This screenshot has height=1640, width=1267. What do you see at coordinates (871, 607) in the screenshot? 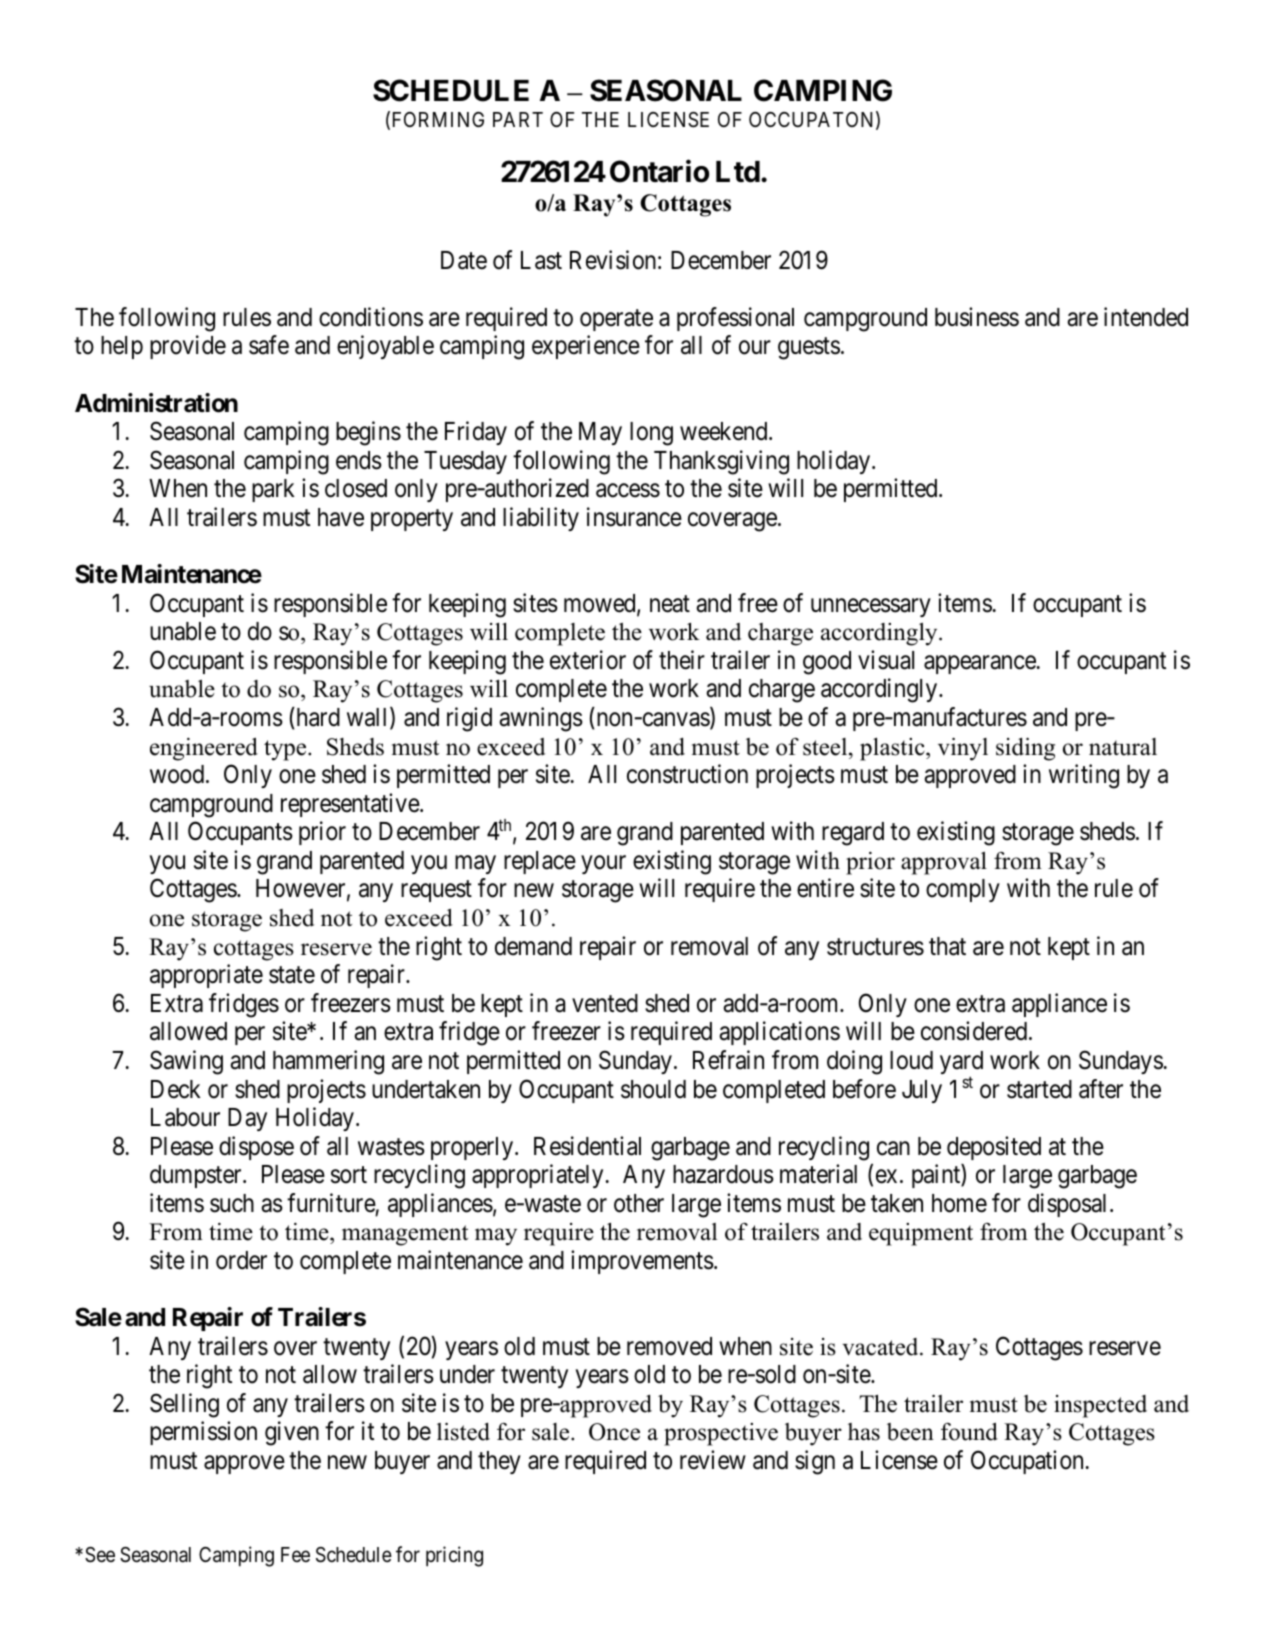
I see `unnecessary` at bounding box center [871, 607].
